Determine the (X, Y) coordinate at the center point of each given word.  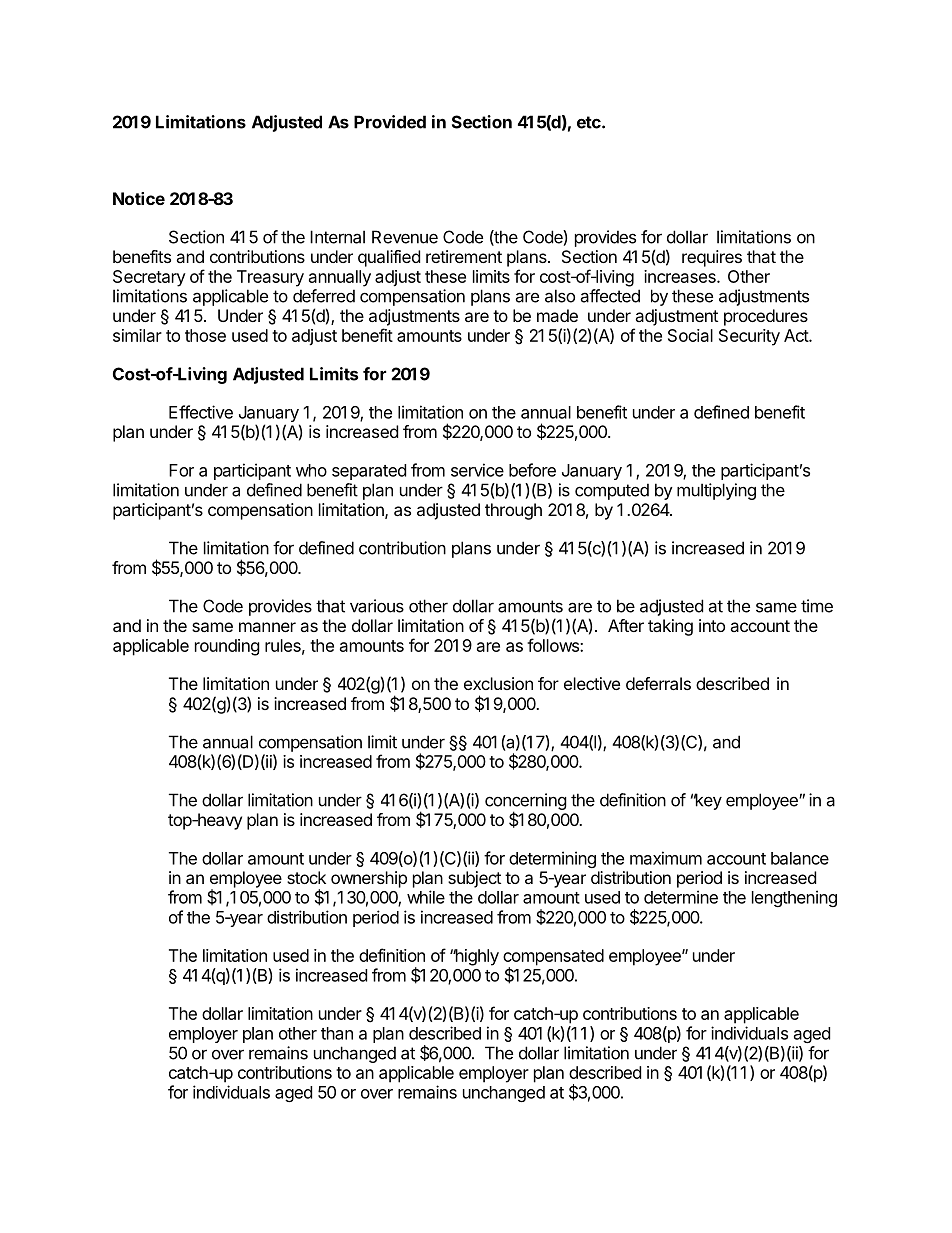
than (337, 1033)
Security (749, 337)
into (712, 625)
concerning (526, 803)
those (205, 335)
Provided (390, 122)
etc (590, 122)
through (513, 511)
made (557, 315)
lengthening (794, 898)
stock (306, 877)
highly (476, 957)
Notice (139, 198)
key (708, 801)
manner (267, 627)
